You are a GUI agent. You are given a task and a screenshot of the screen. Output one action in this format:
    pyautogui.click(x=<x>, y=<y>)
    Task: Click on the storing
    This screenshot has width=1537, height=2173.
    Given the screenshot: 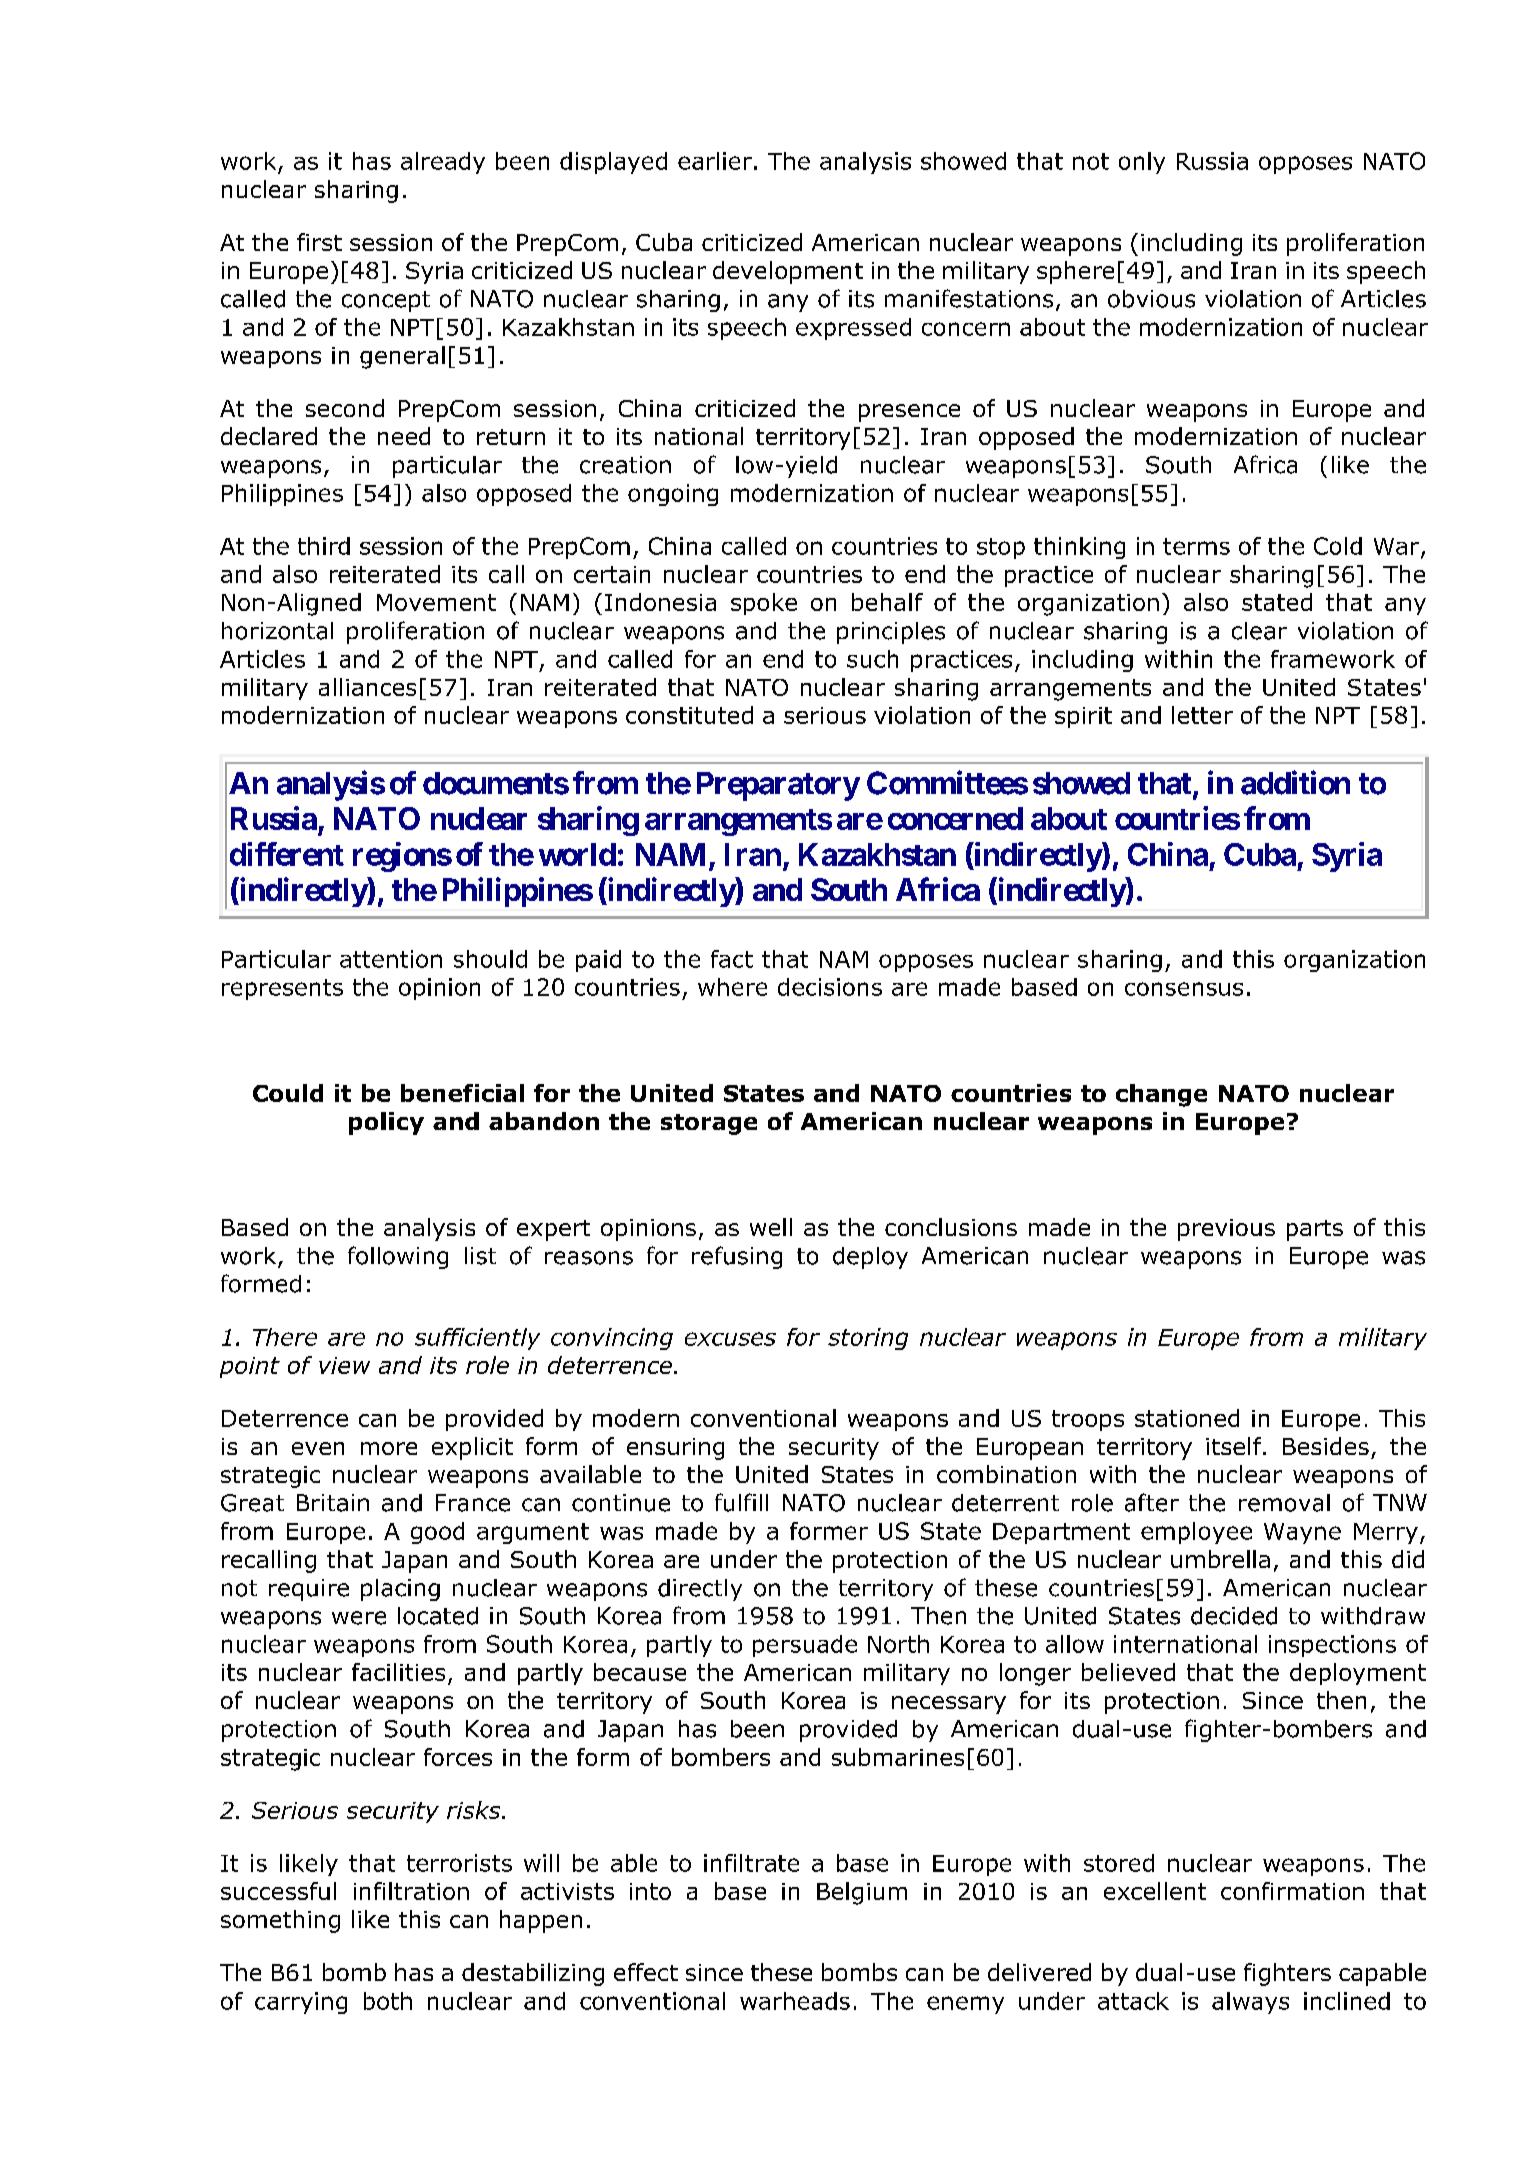 What is the action you would take?
    pyautogui.click(x=868, y=1339)
